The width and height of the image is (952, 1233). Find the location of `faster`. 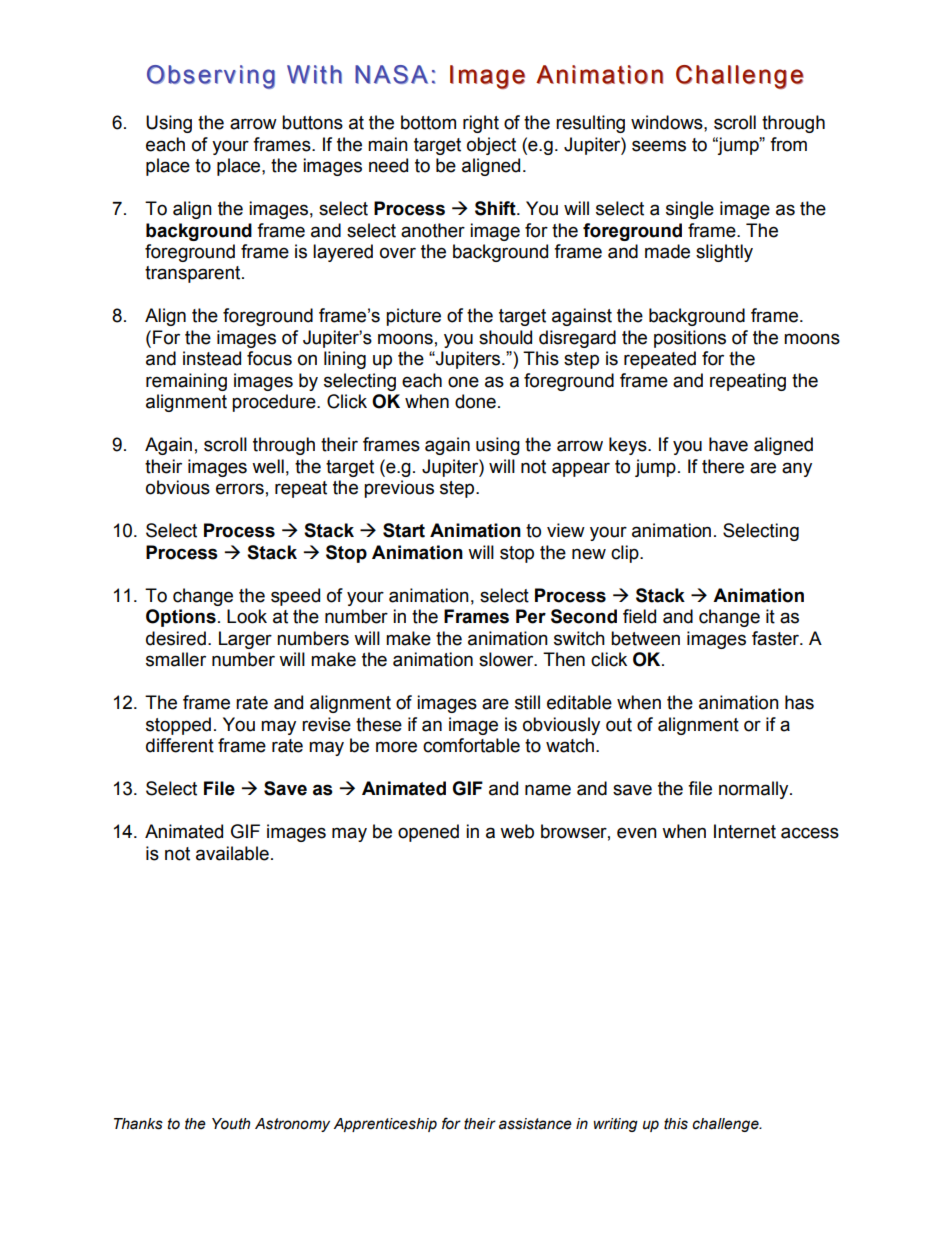

faster is located at coordinates (776, 638).
